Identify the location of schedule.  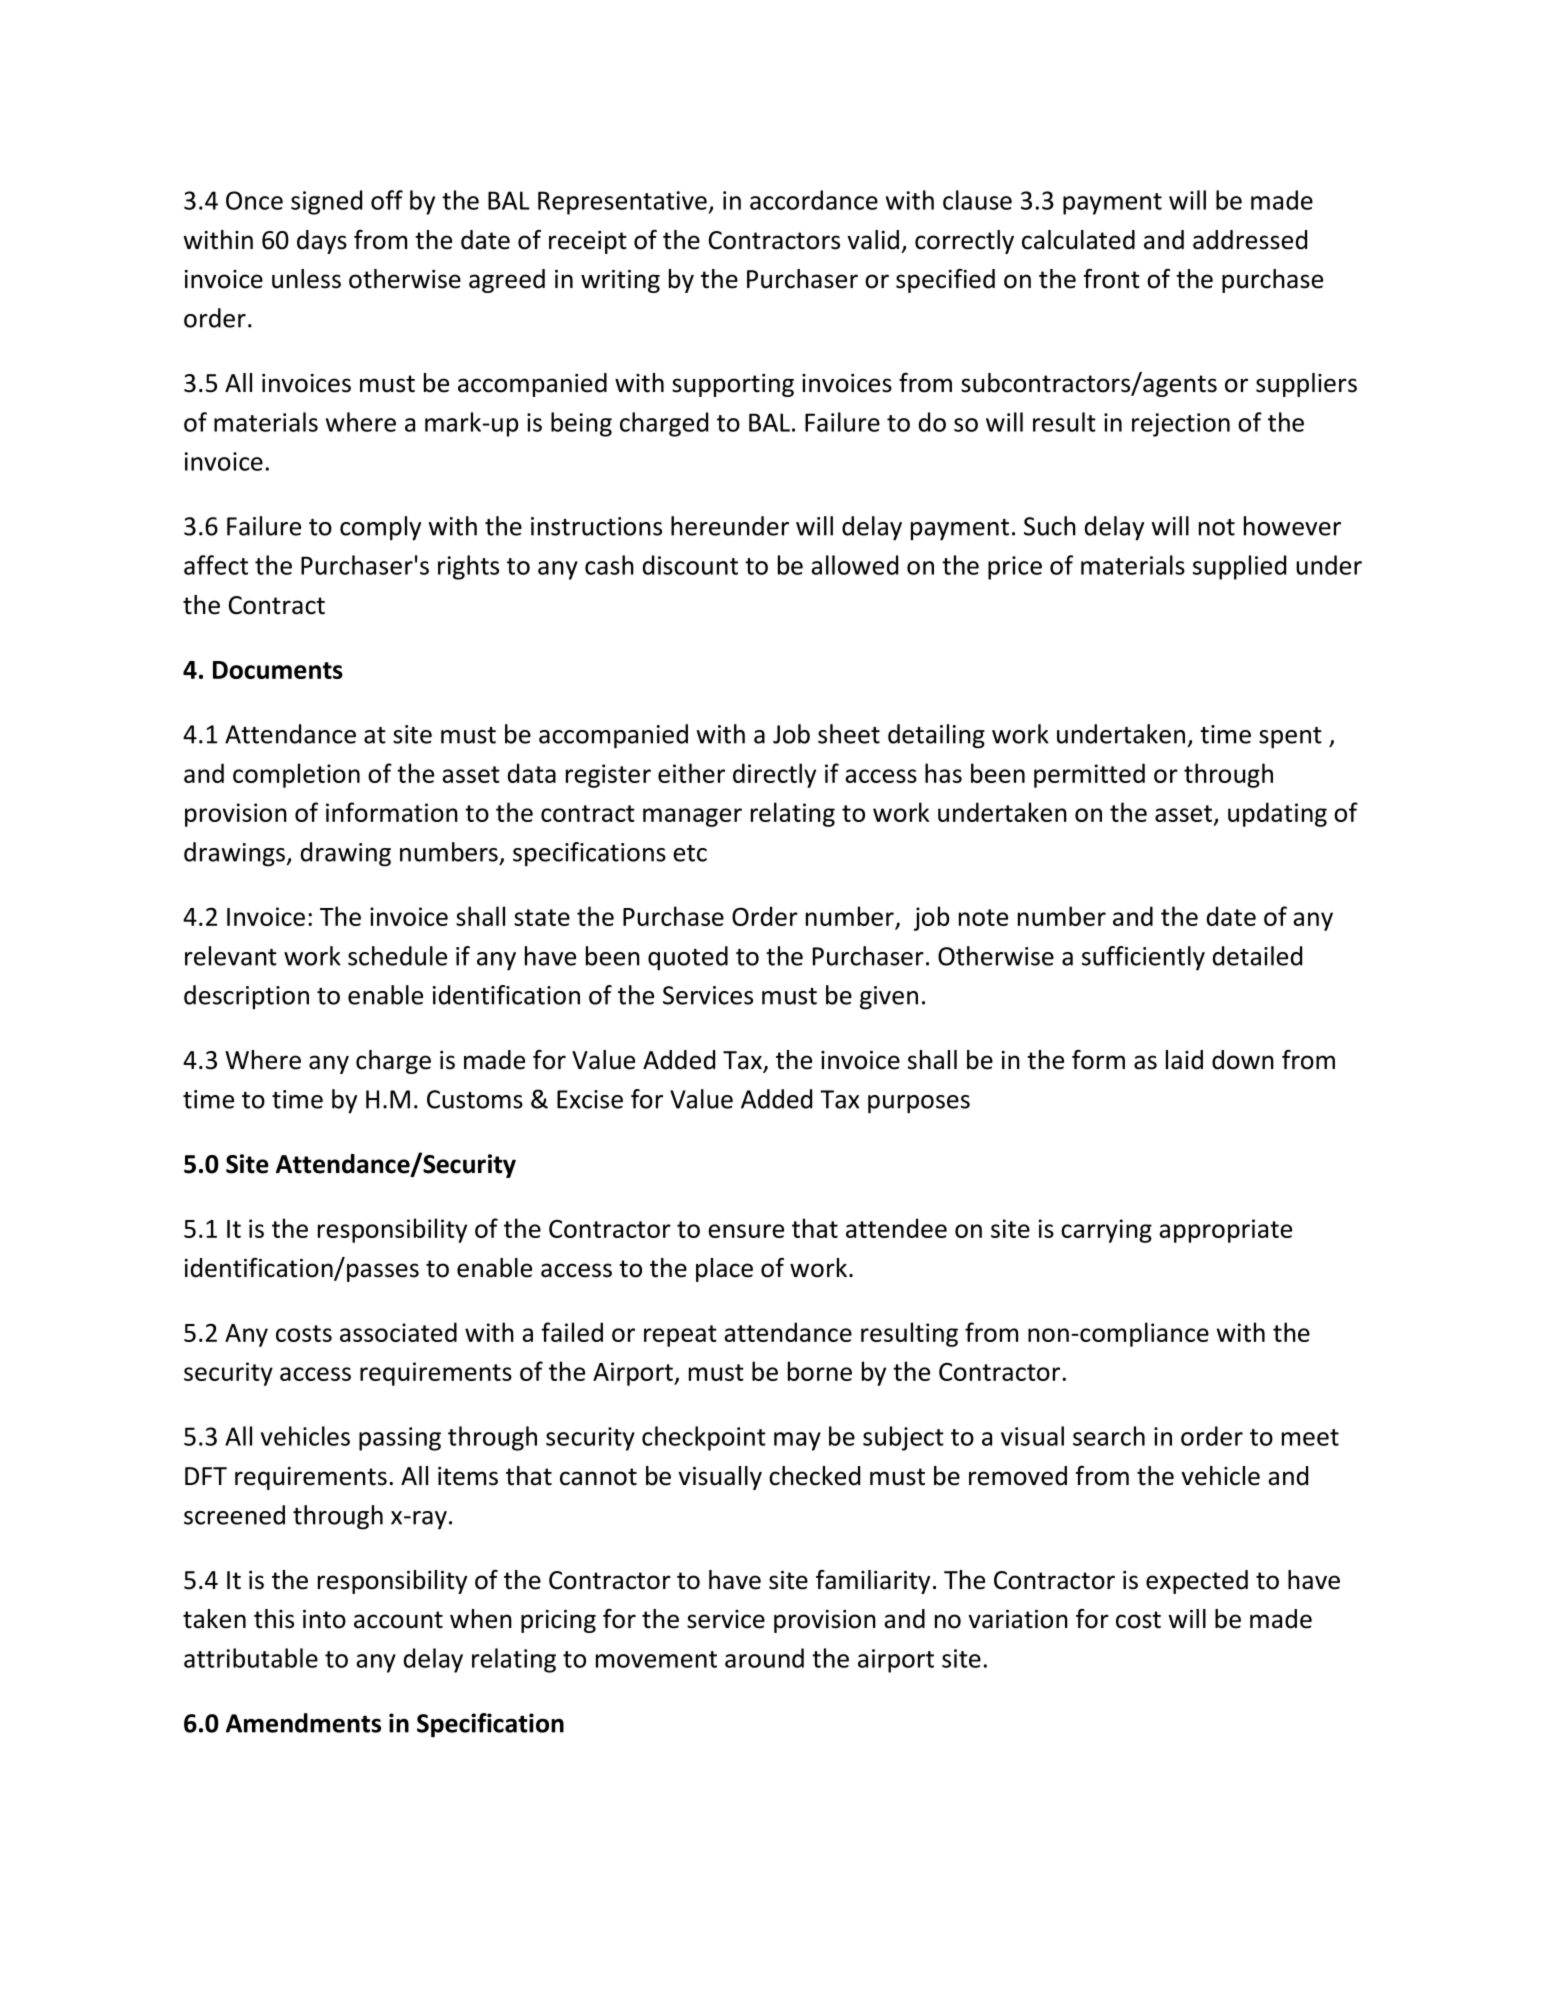
(397, 956).
